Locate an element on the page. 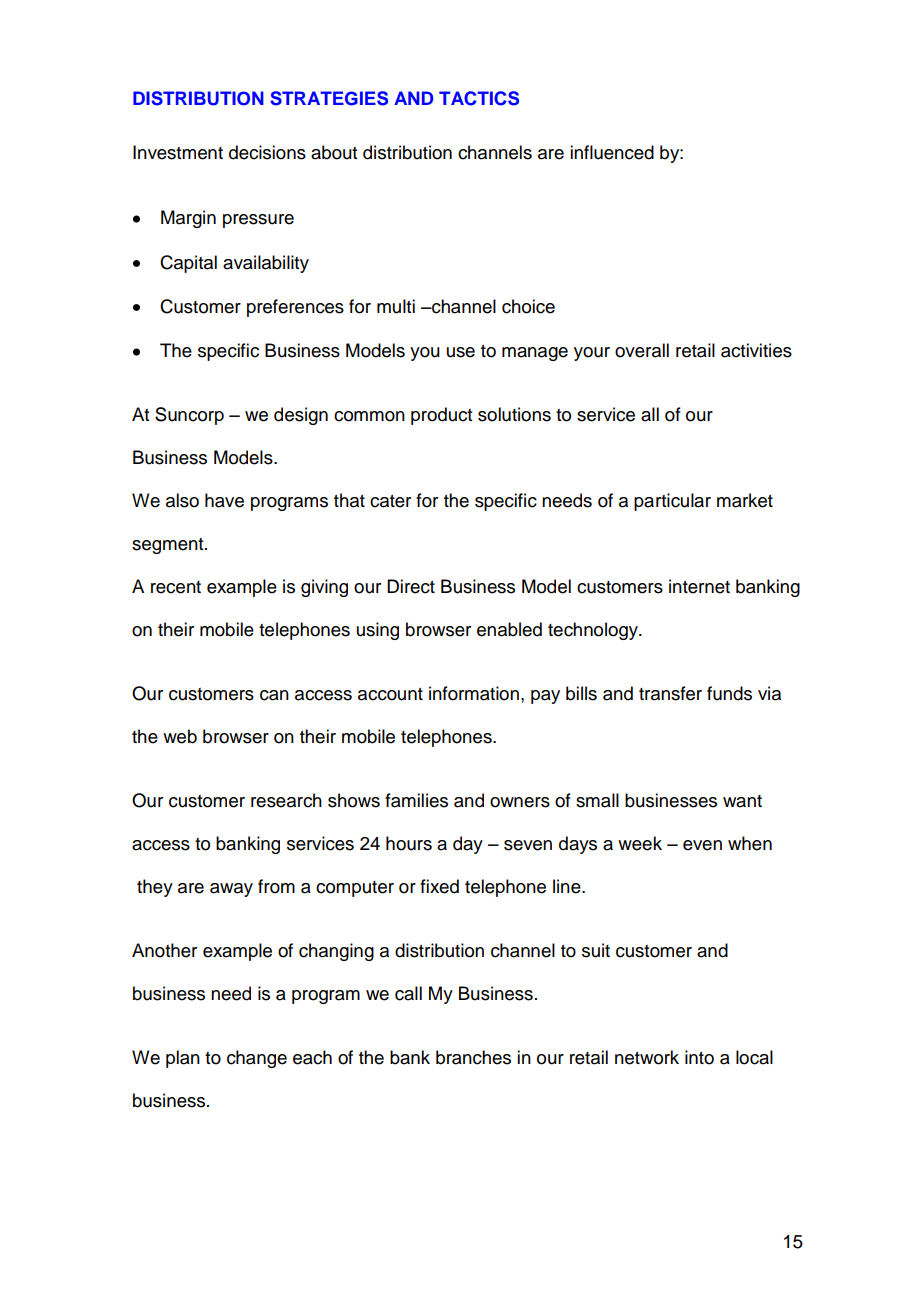  recent is located at coordinates (176, 587).
